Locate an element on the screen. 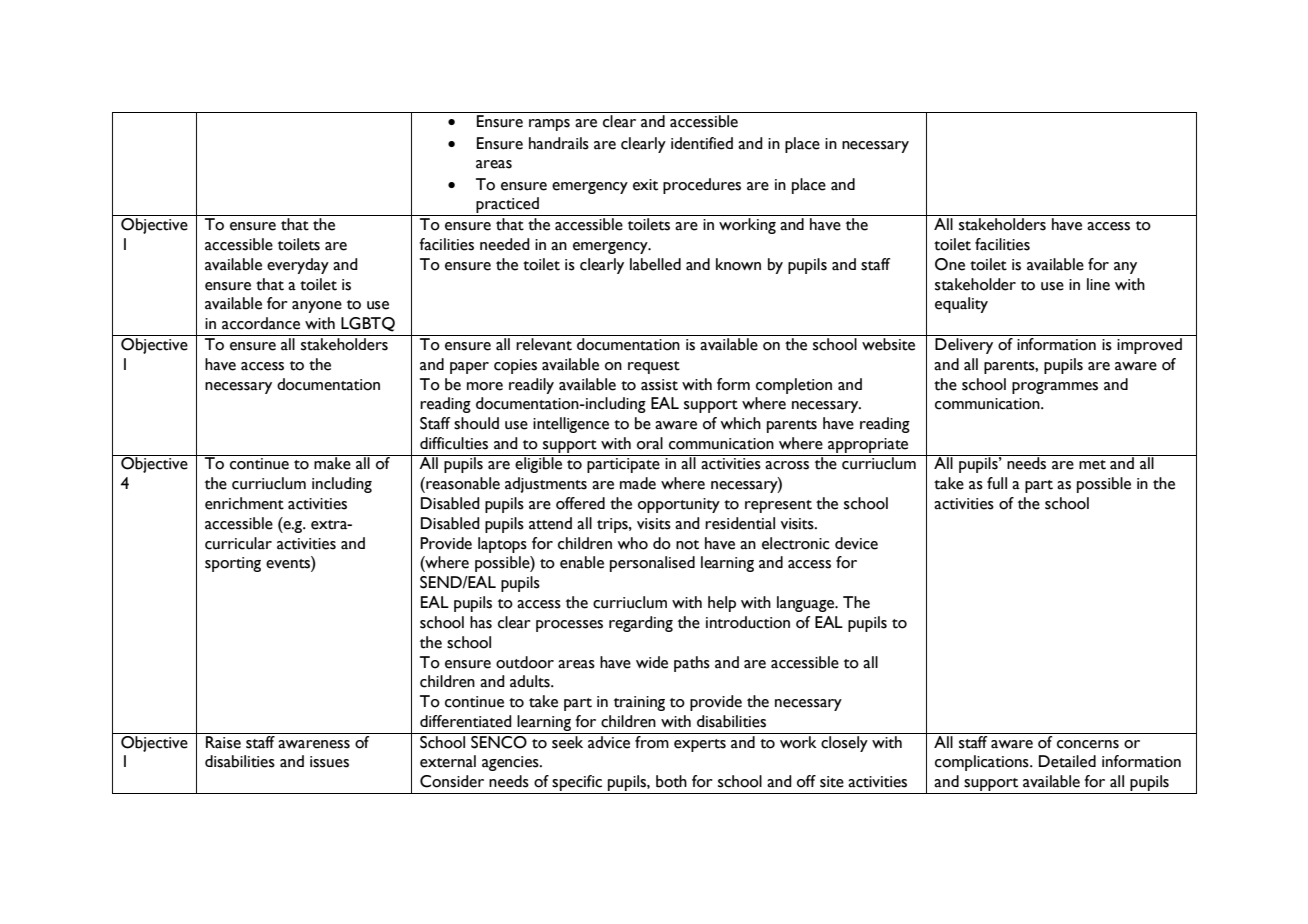 Image resolution: width=1308 pixels, height=924 pixels. Delivery is located at coordinates (964, 344).
